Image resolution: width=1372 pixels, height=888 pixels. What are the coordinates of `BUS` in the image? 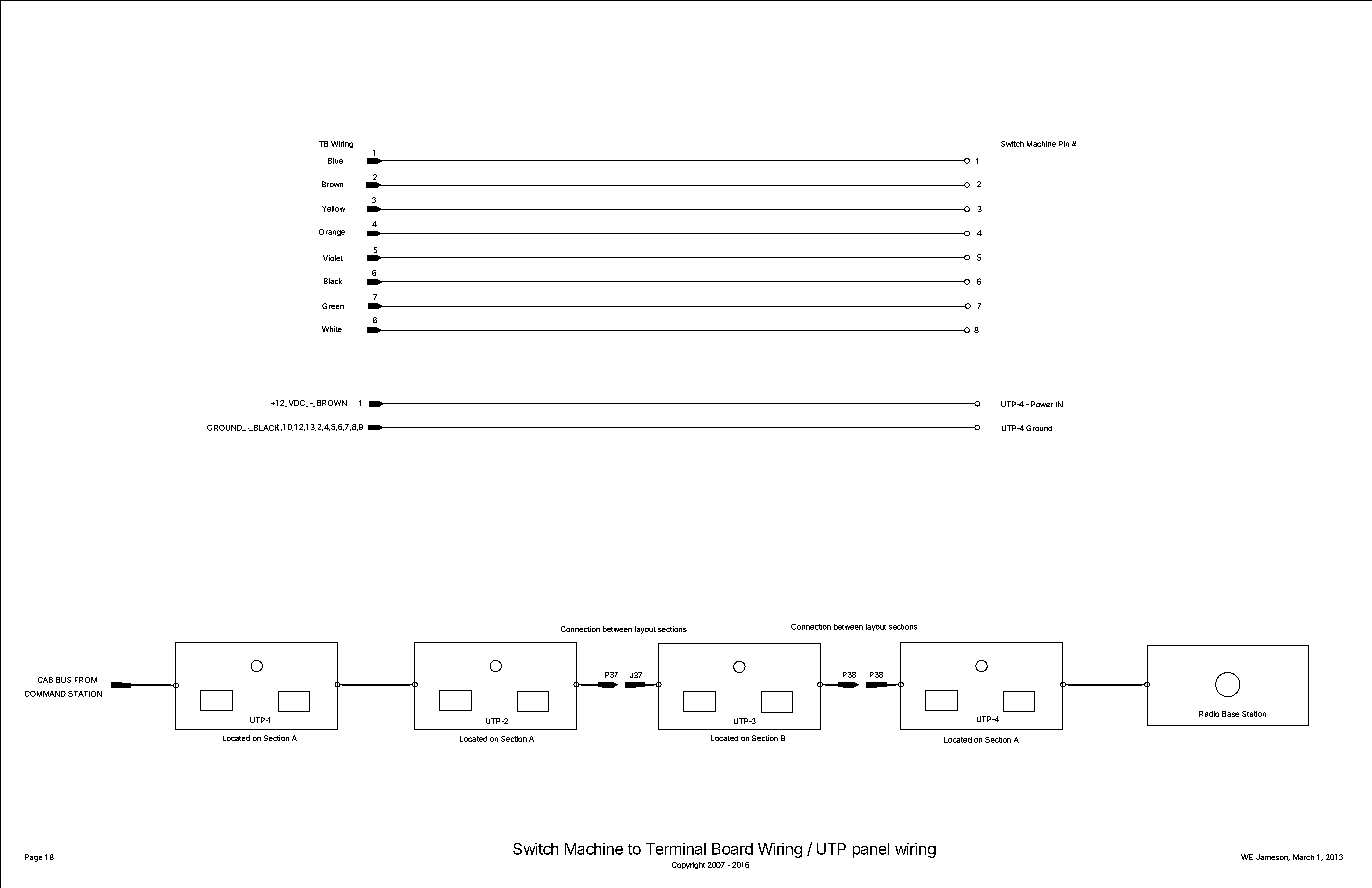 It's located at (63, 680).
